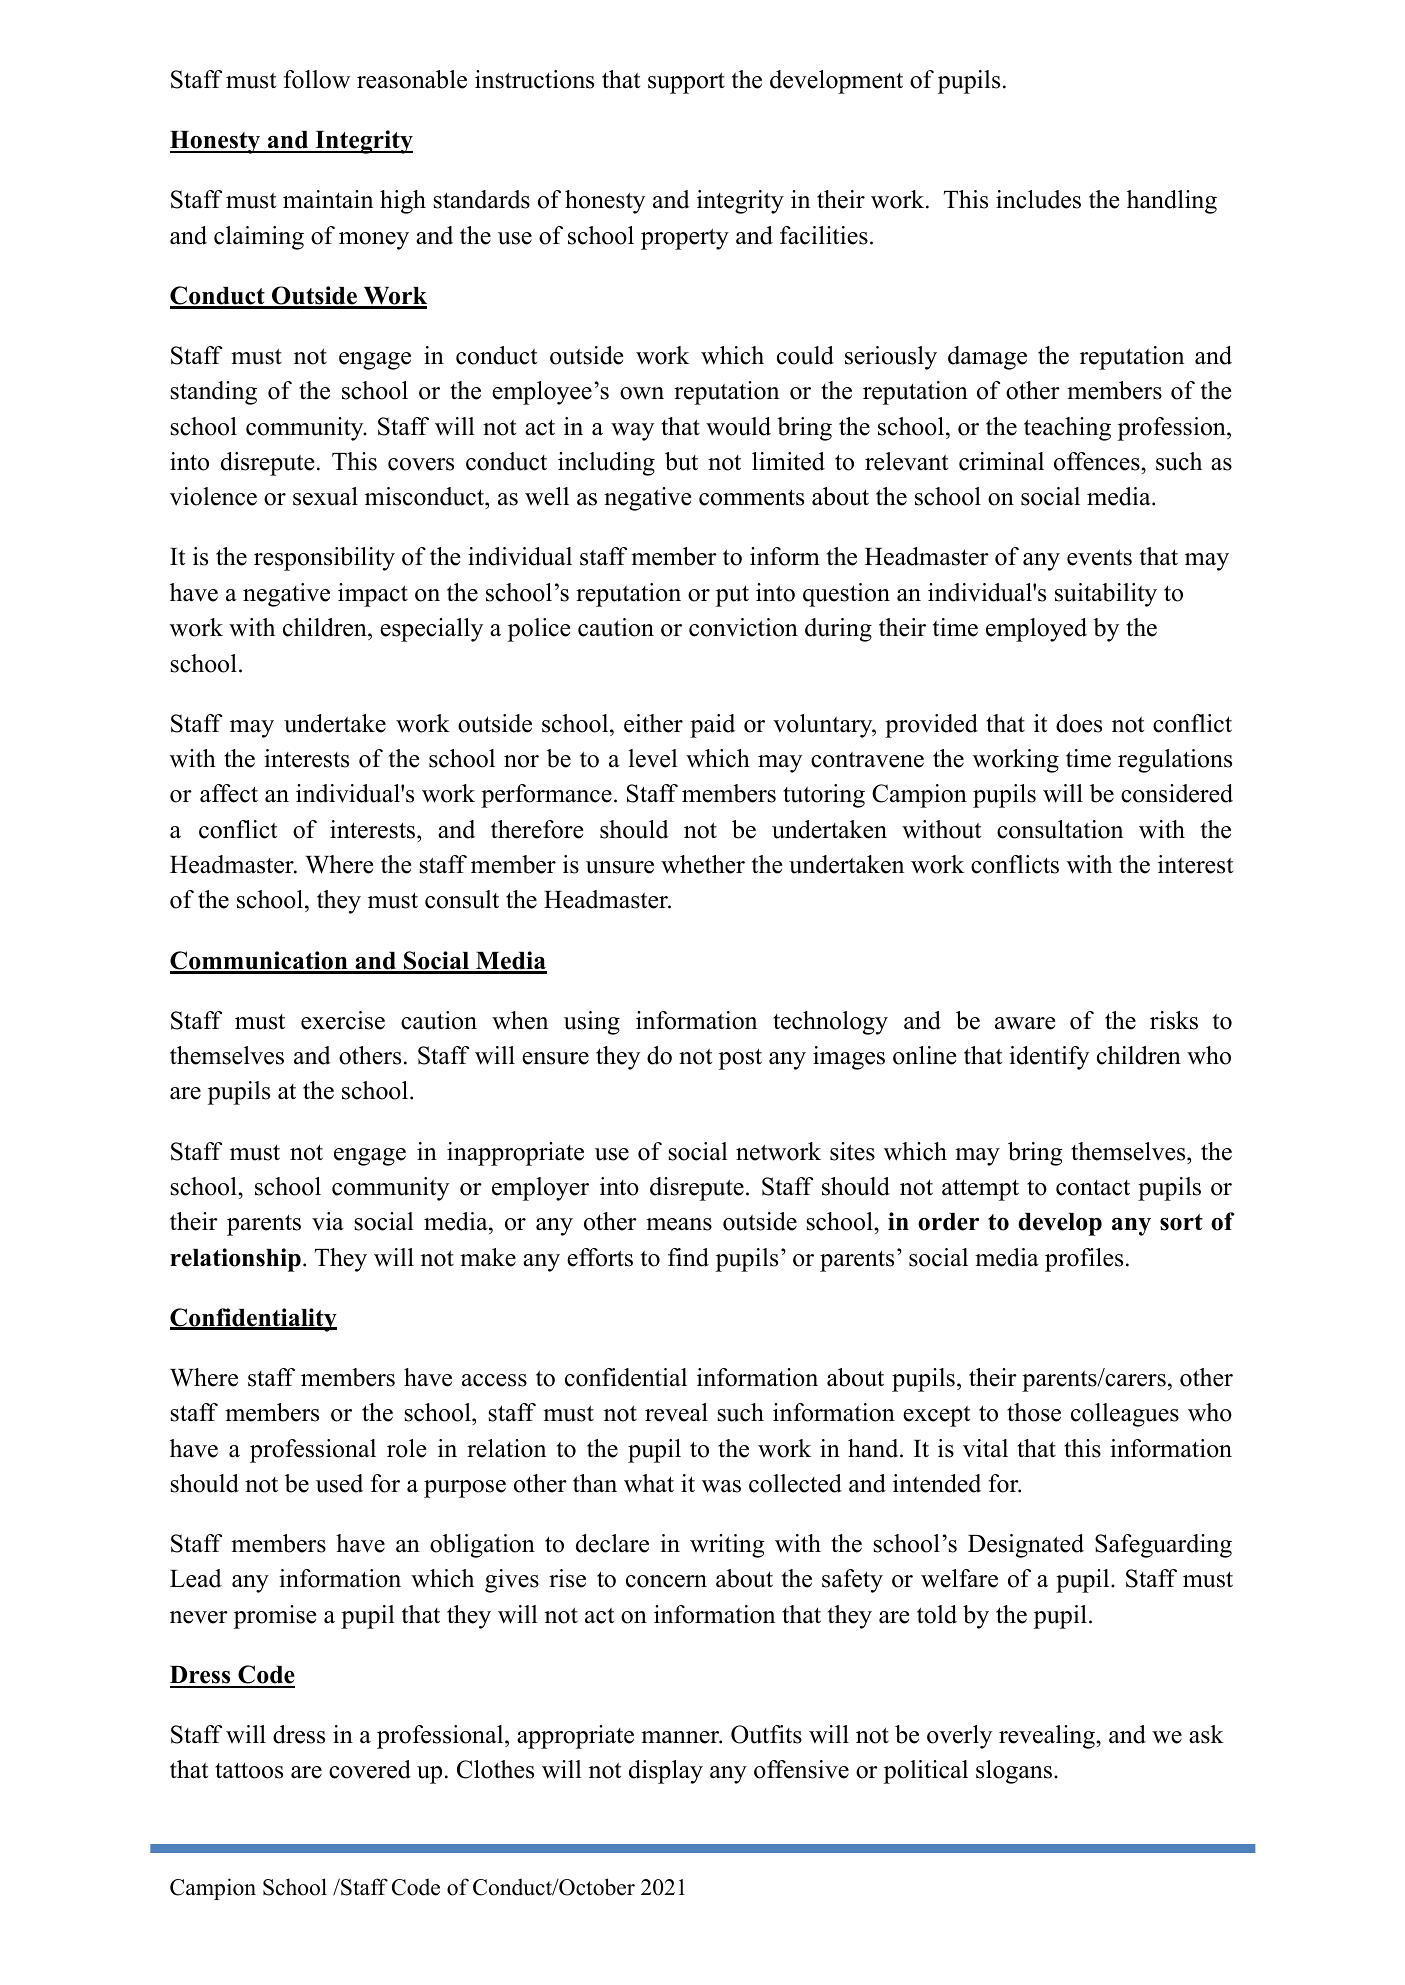 This screenshot has height=1985, width=1405. What do you see at coordinates (370, 1769) in the screenshot?
I see `covered` at bounding box center [370, 1769].
